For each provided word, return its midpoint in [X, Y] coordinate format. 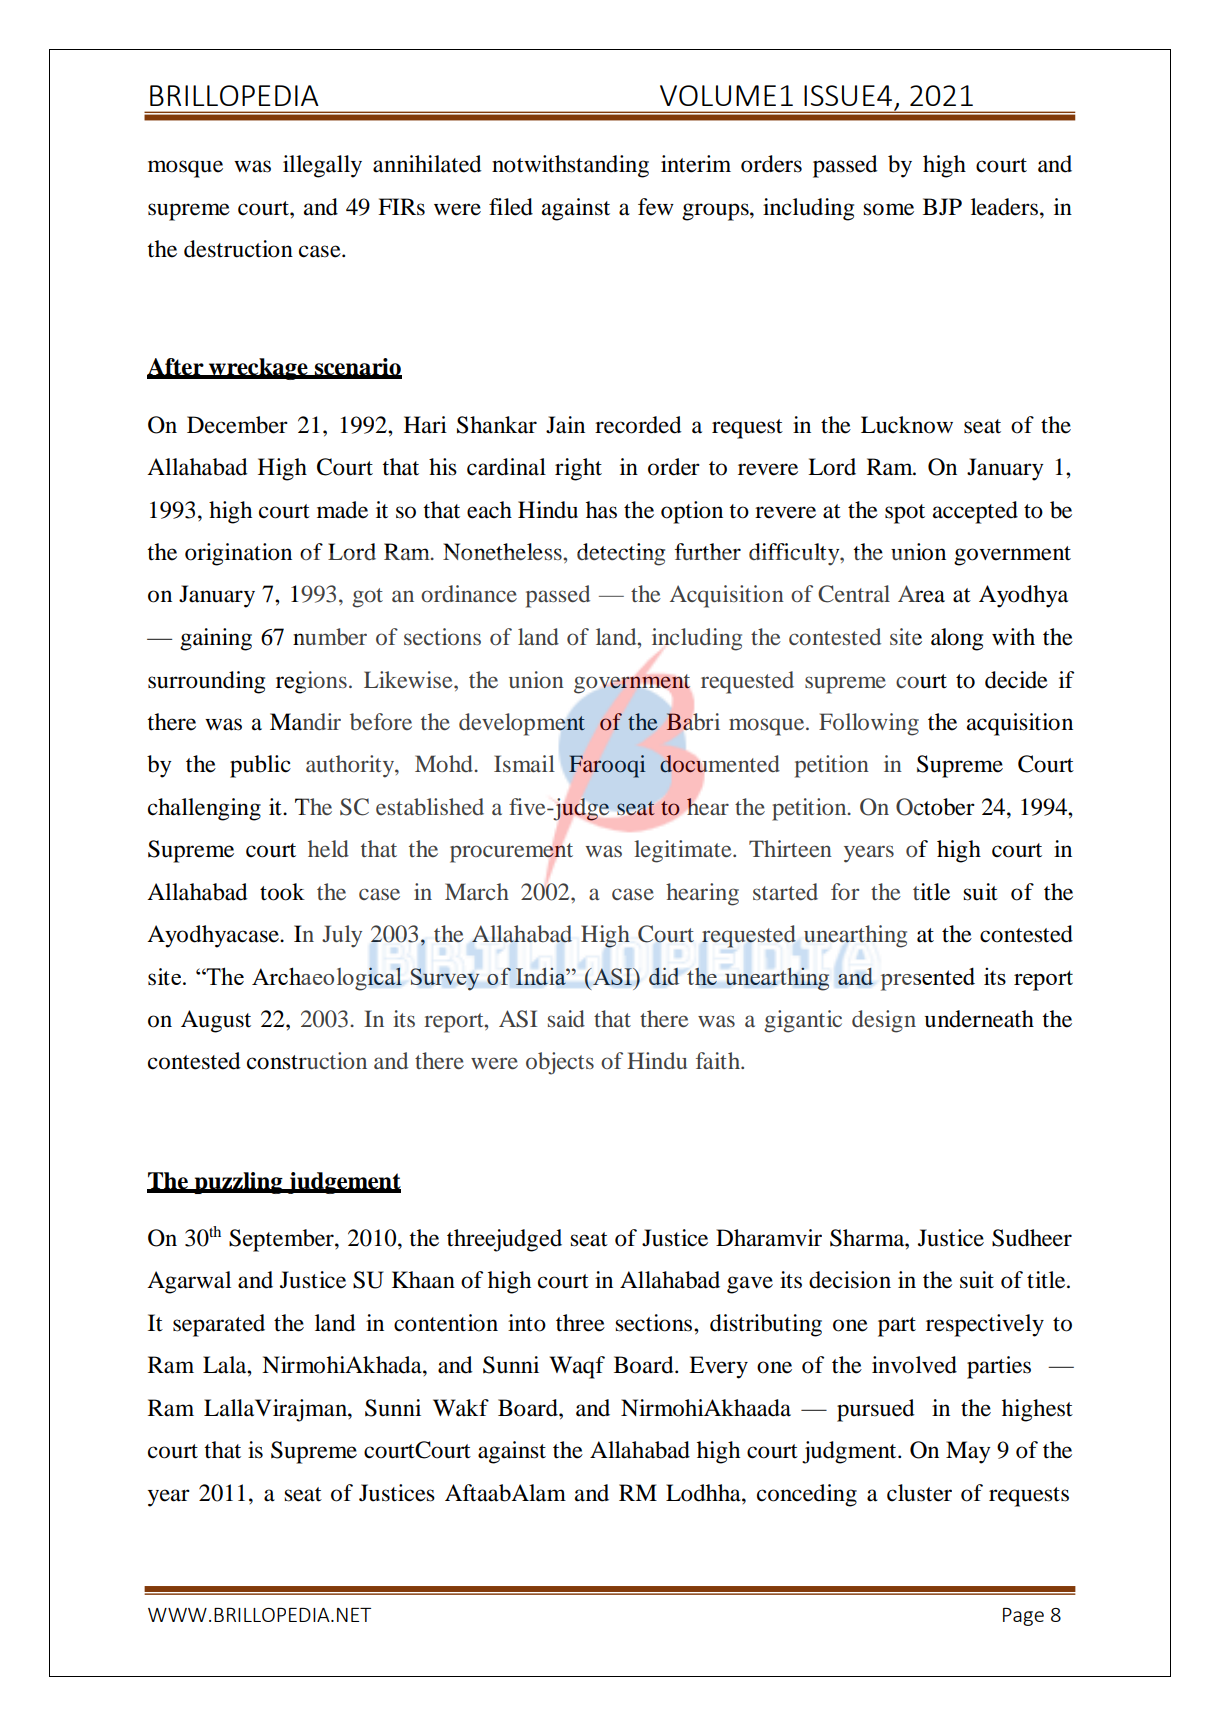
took [282, 892]
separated [219, 1325]
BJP [942, 207]
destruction [238, 249]
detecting [621, 554]
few [656, 207]
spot [905, 514]
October [935, 807]
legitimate [684, 851]
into [527, 1323]
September [282, 1240]
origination [238, 554]
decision [850, 1280]
